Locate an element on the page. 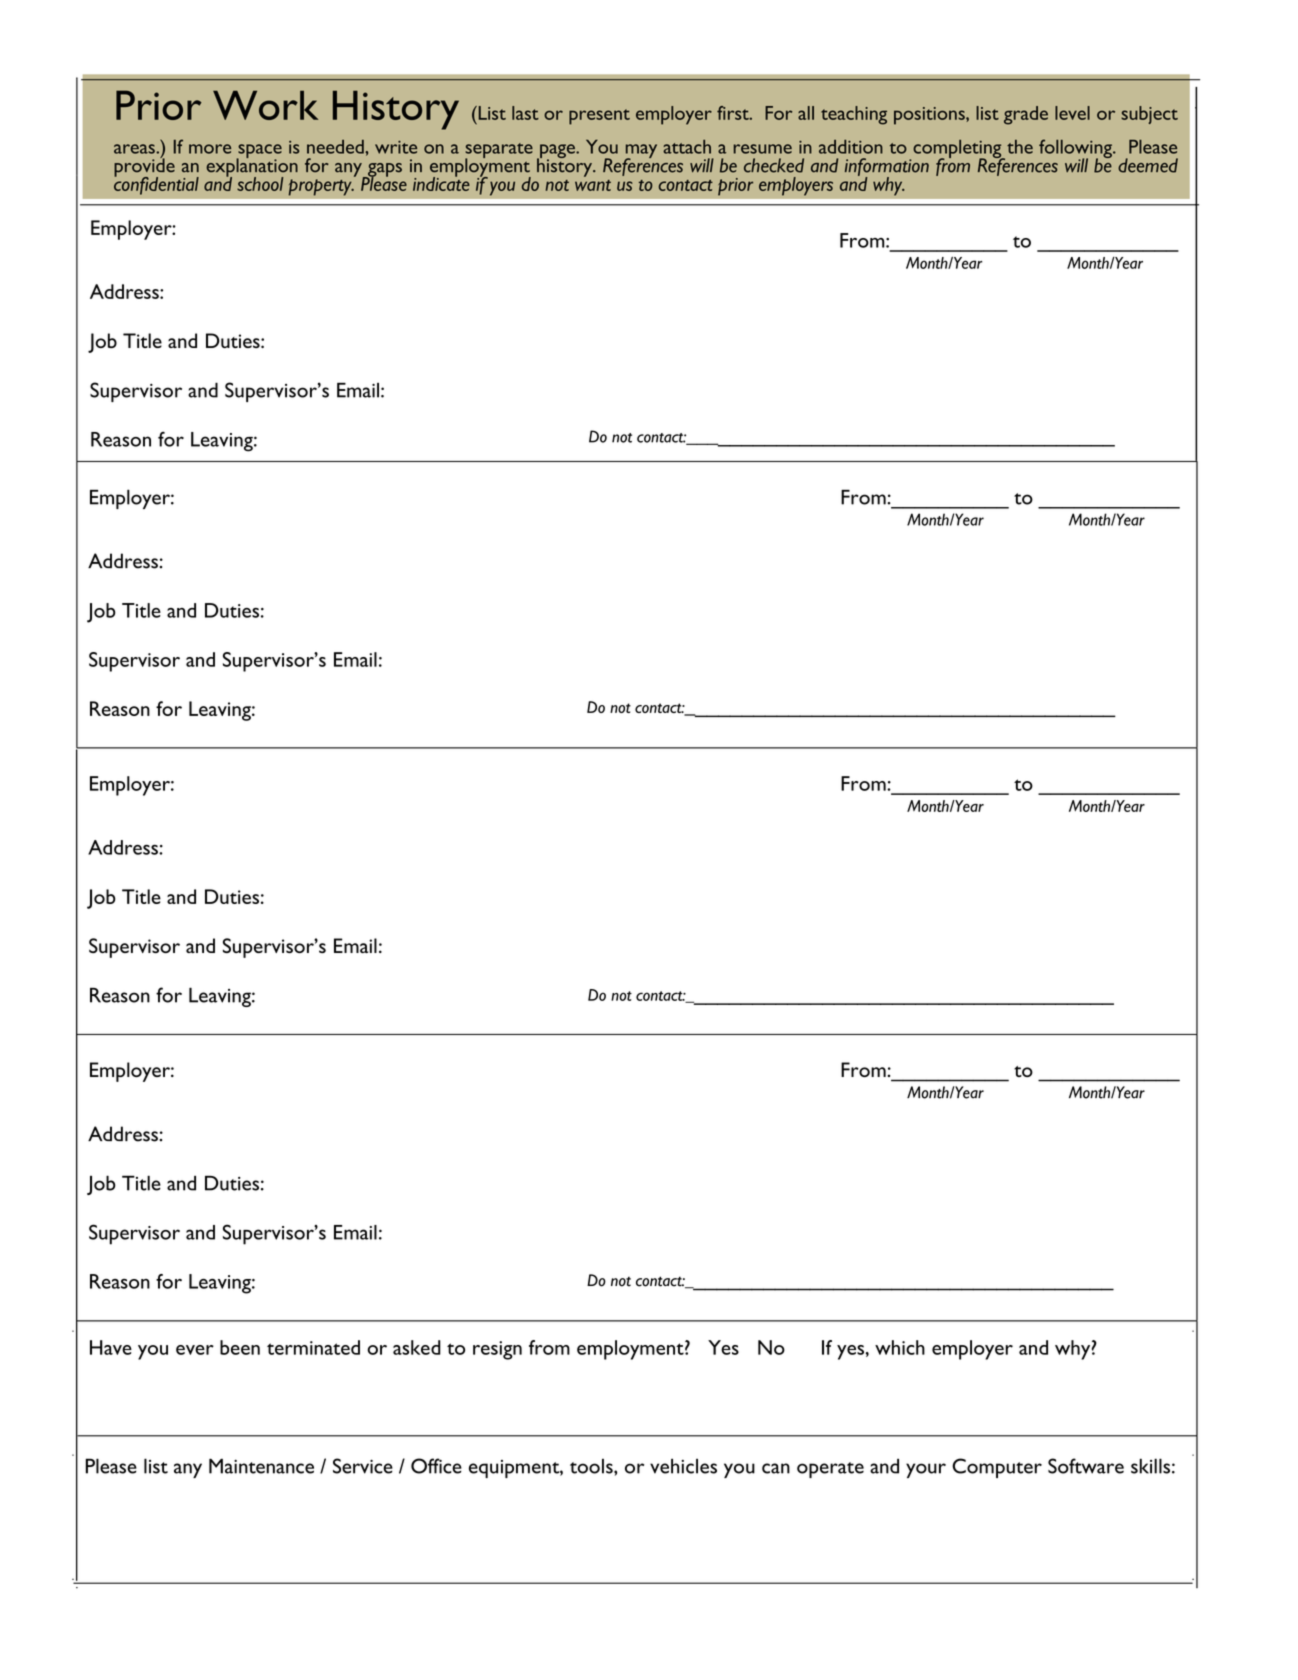  which is located at coordinates (900, 1347).
